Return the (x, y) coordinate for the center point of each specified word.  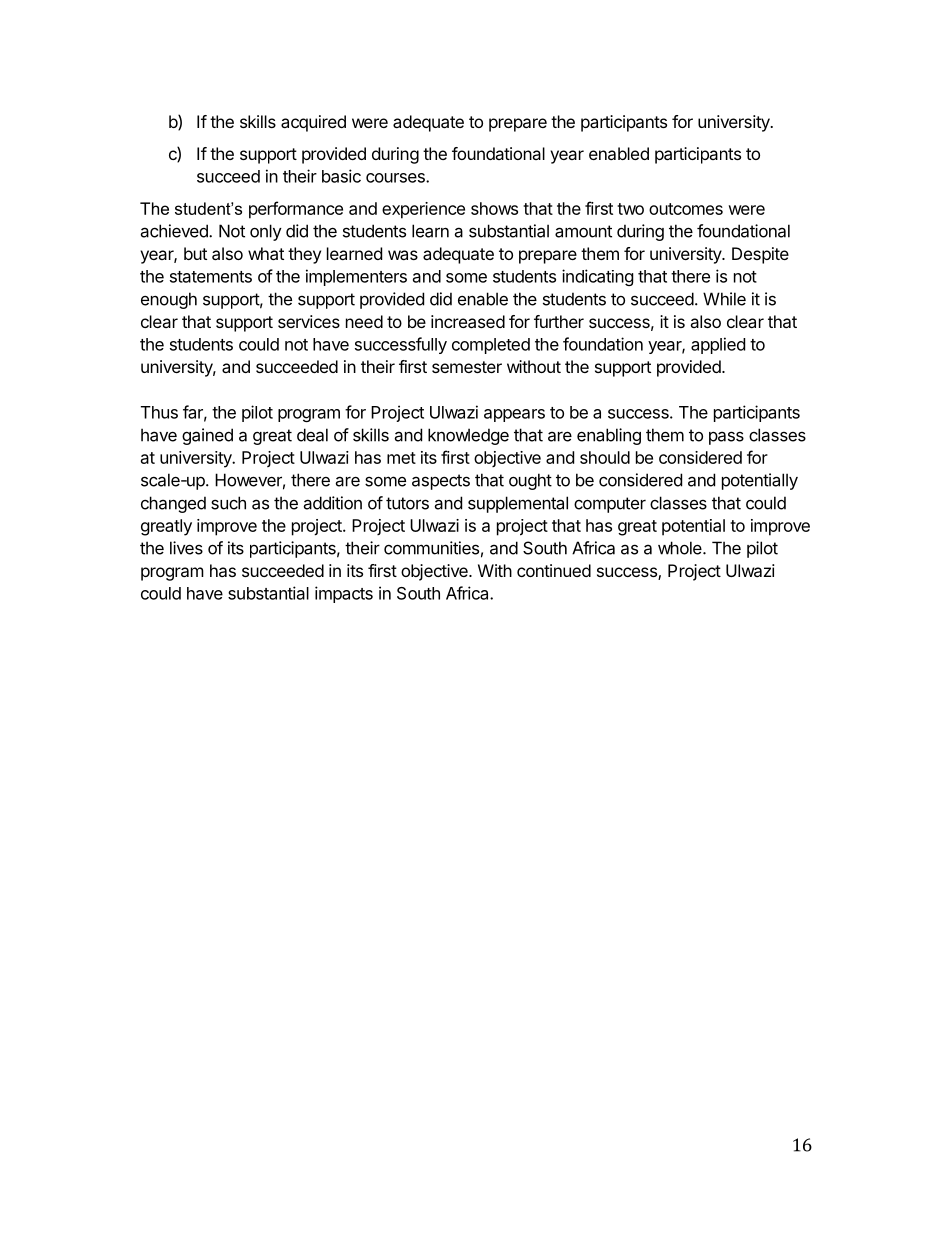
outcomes (686, 209)
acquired (313, 123)
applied (718, 345)
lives (186, 548)
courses (396, 178)
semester (467, 367)
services (309, 321)
